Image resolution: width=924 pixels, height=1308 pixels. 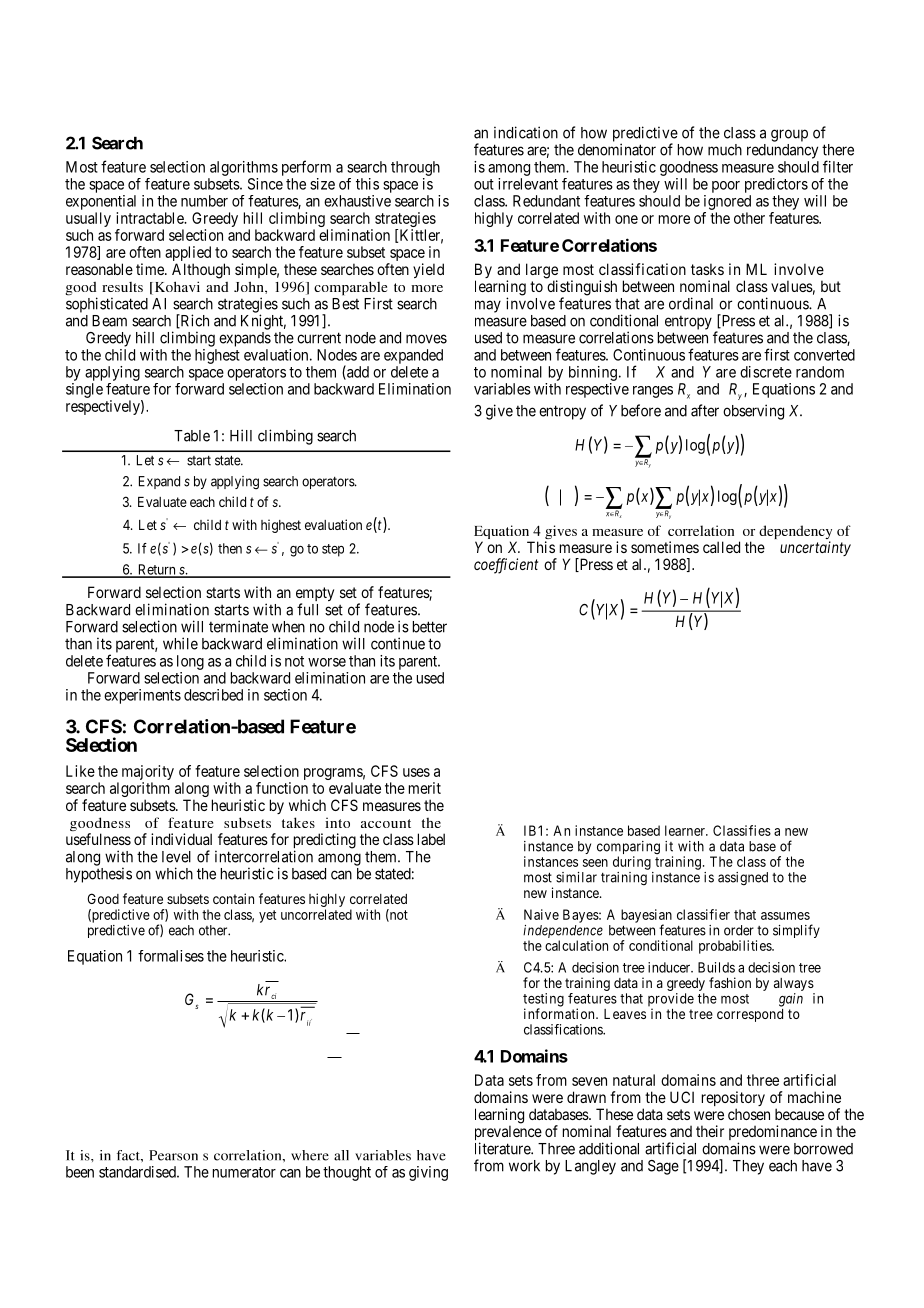 I want to click on then, so click(x=230, y=548).
